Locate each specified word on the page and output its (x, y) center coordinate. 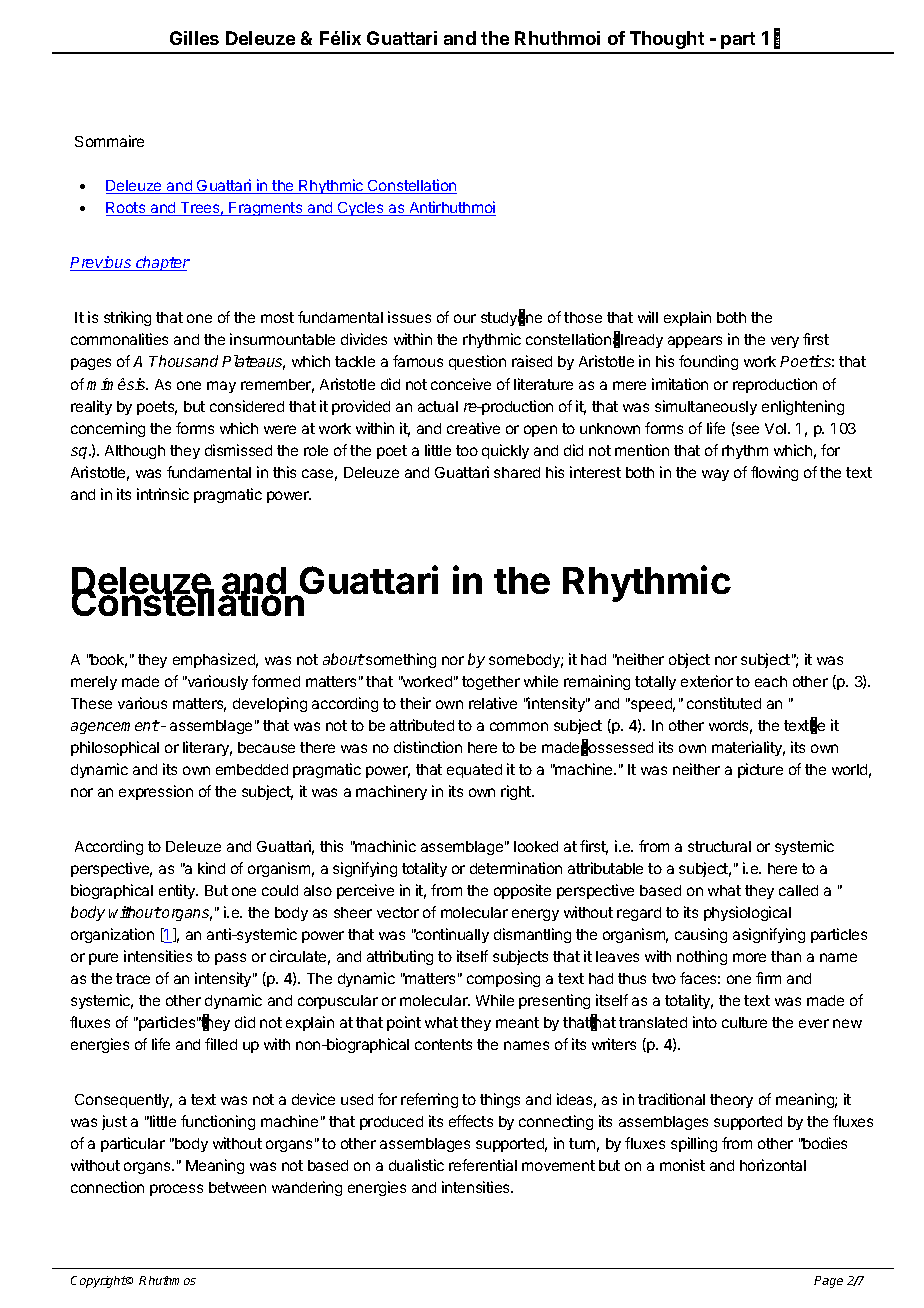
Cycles (361, 209)
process (176, 1190)
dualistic (416, 1165)
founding (708, 362)
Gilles (194, 38)
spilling (694, 1144)
